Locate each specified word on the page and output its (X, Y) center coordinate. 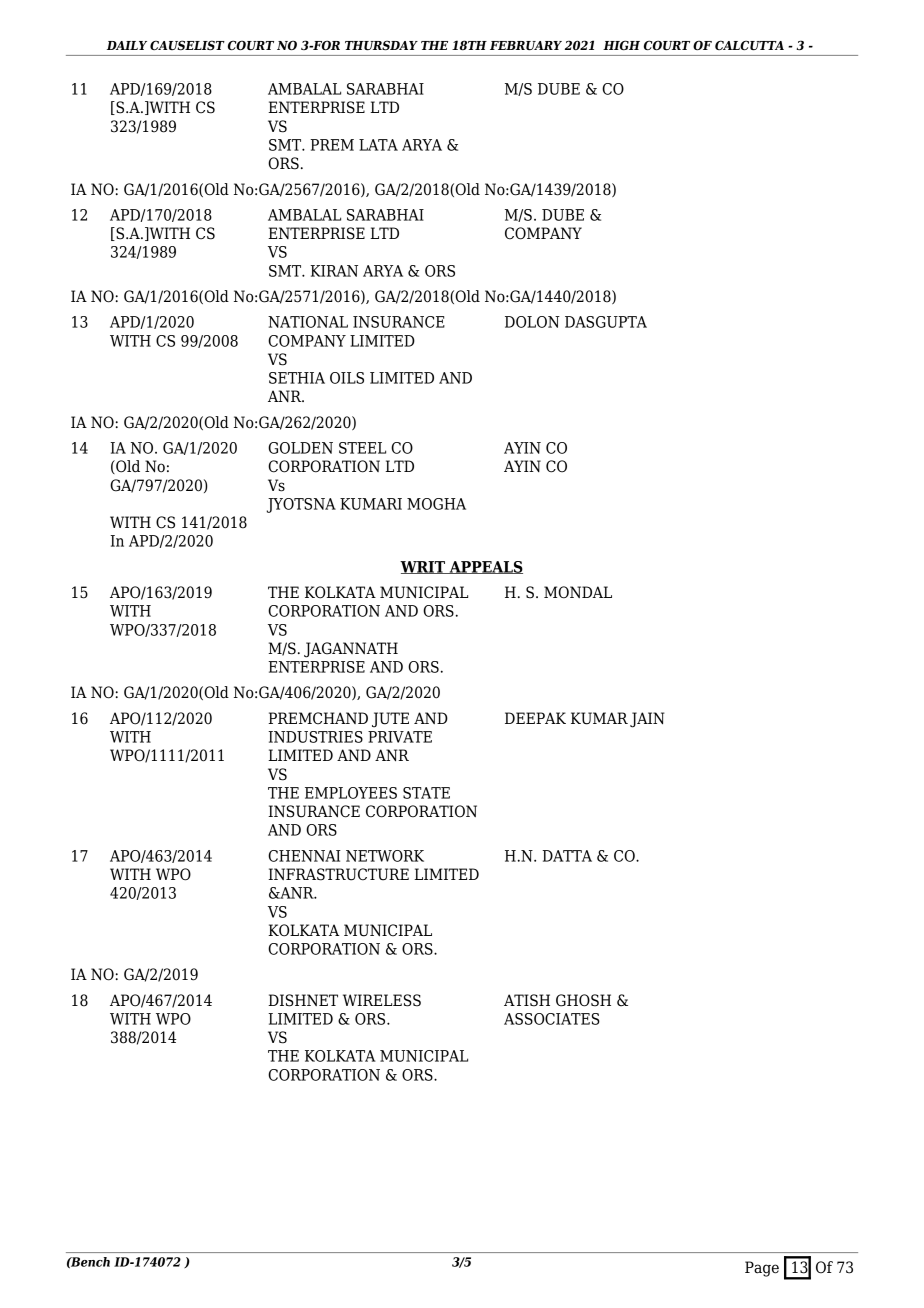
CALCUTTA (749, 45)
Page (762, 1269)
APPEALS (485, 567)
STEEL (362, 448)
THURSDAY (381, 45)
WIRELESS (382, 1000)
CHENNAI (304, 856)
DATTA (567, 856)
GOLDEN (300, 448)
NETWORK (385, 856)
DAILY (127, 45)
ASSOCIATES (552, 1019)
